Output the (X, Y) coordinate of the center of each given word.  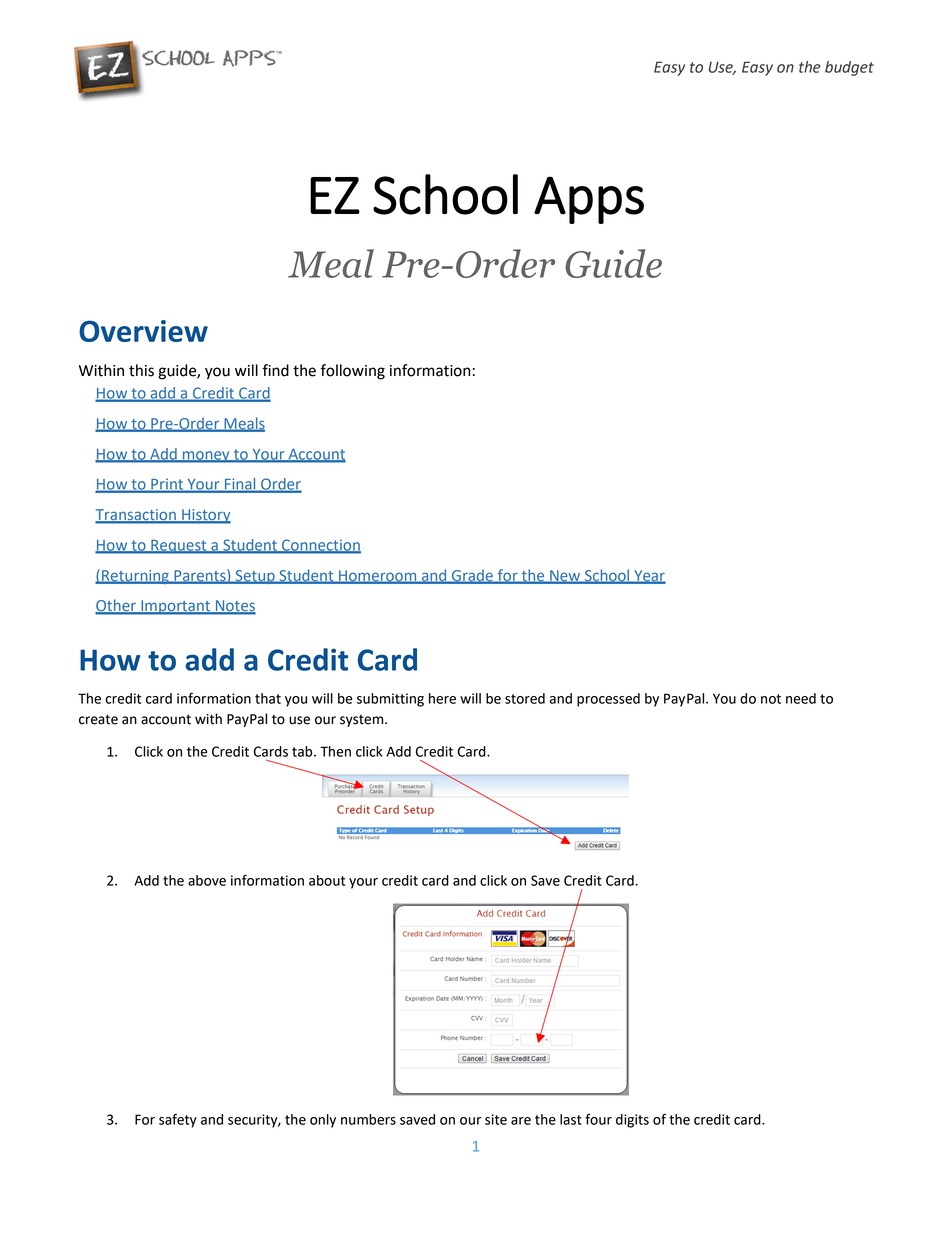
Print (167, 485)
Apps (589, 200)
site (496, 1119)
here (442, 698)
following (352, 372)
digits (632, 1121)
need (801, 698)
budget (849, 68)
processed (608, 700)
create (98, 719)
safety (178, 1120)
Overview (143, 331)
